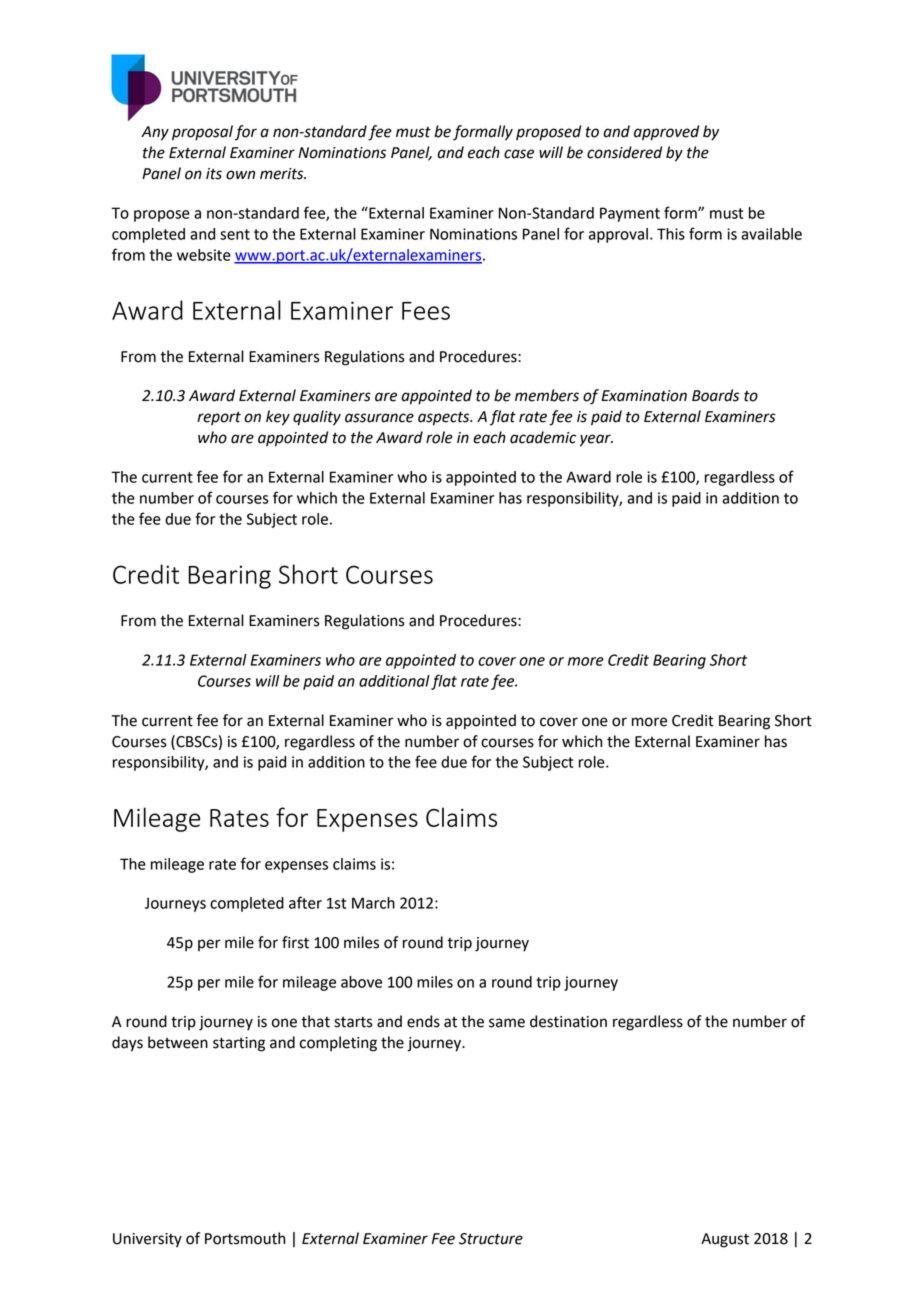  I want to click on University, so click(147, 1240).
